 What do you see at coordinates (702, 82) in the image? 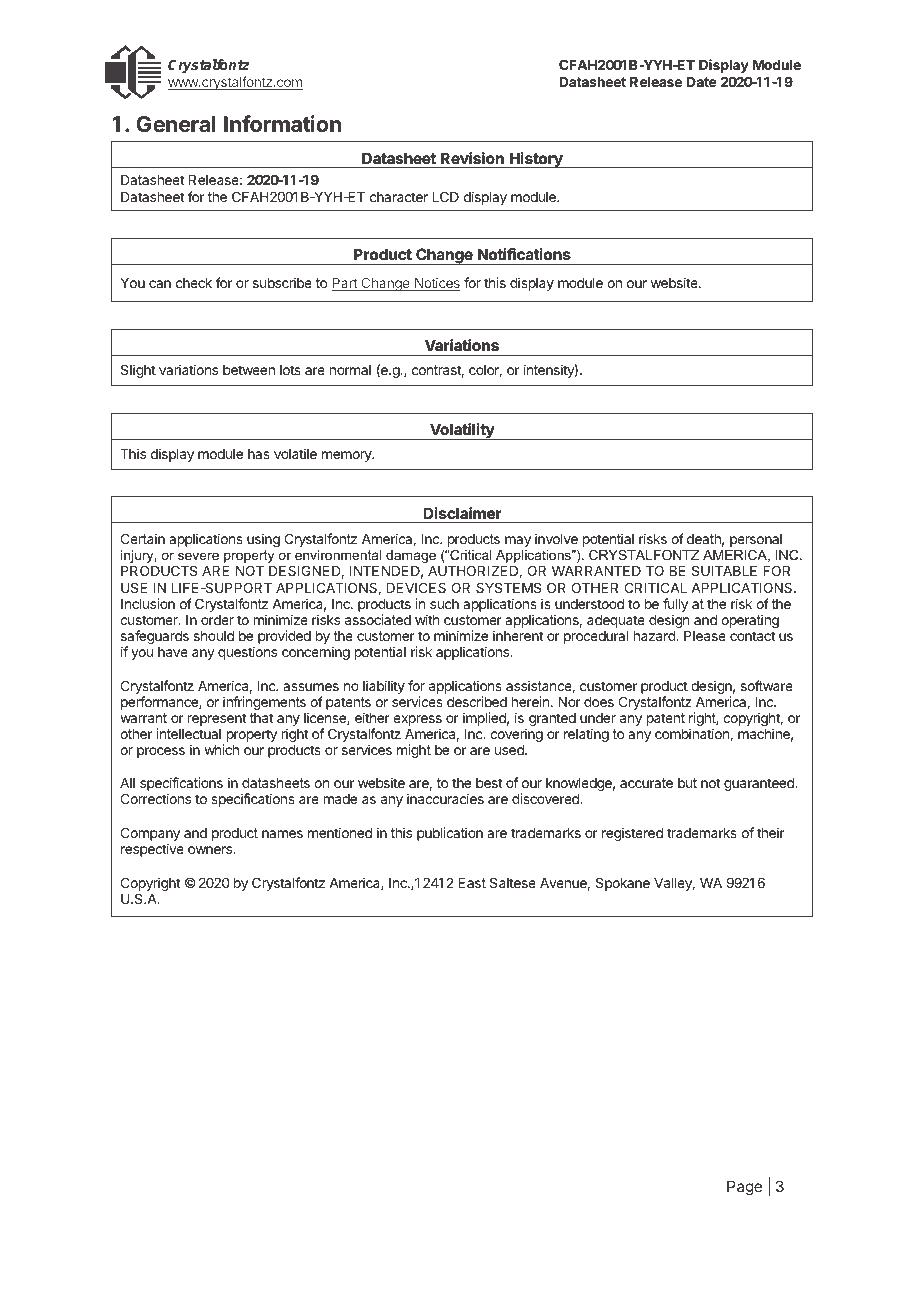
I see `Date` at bounding box center [702, 82].
